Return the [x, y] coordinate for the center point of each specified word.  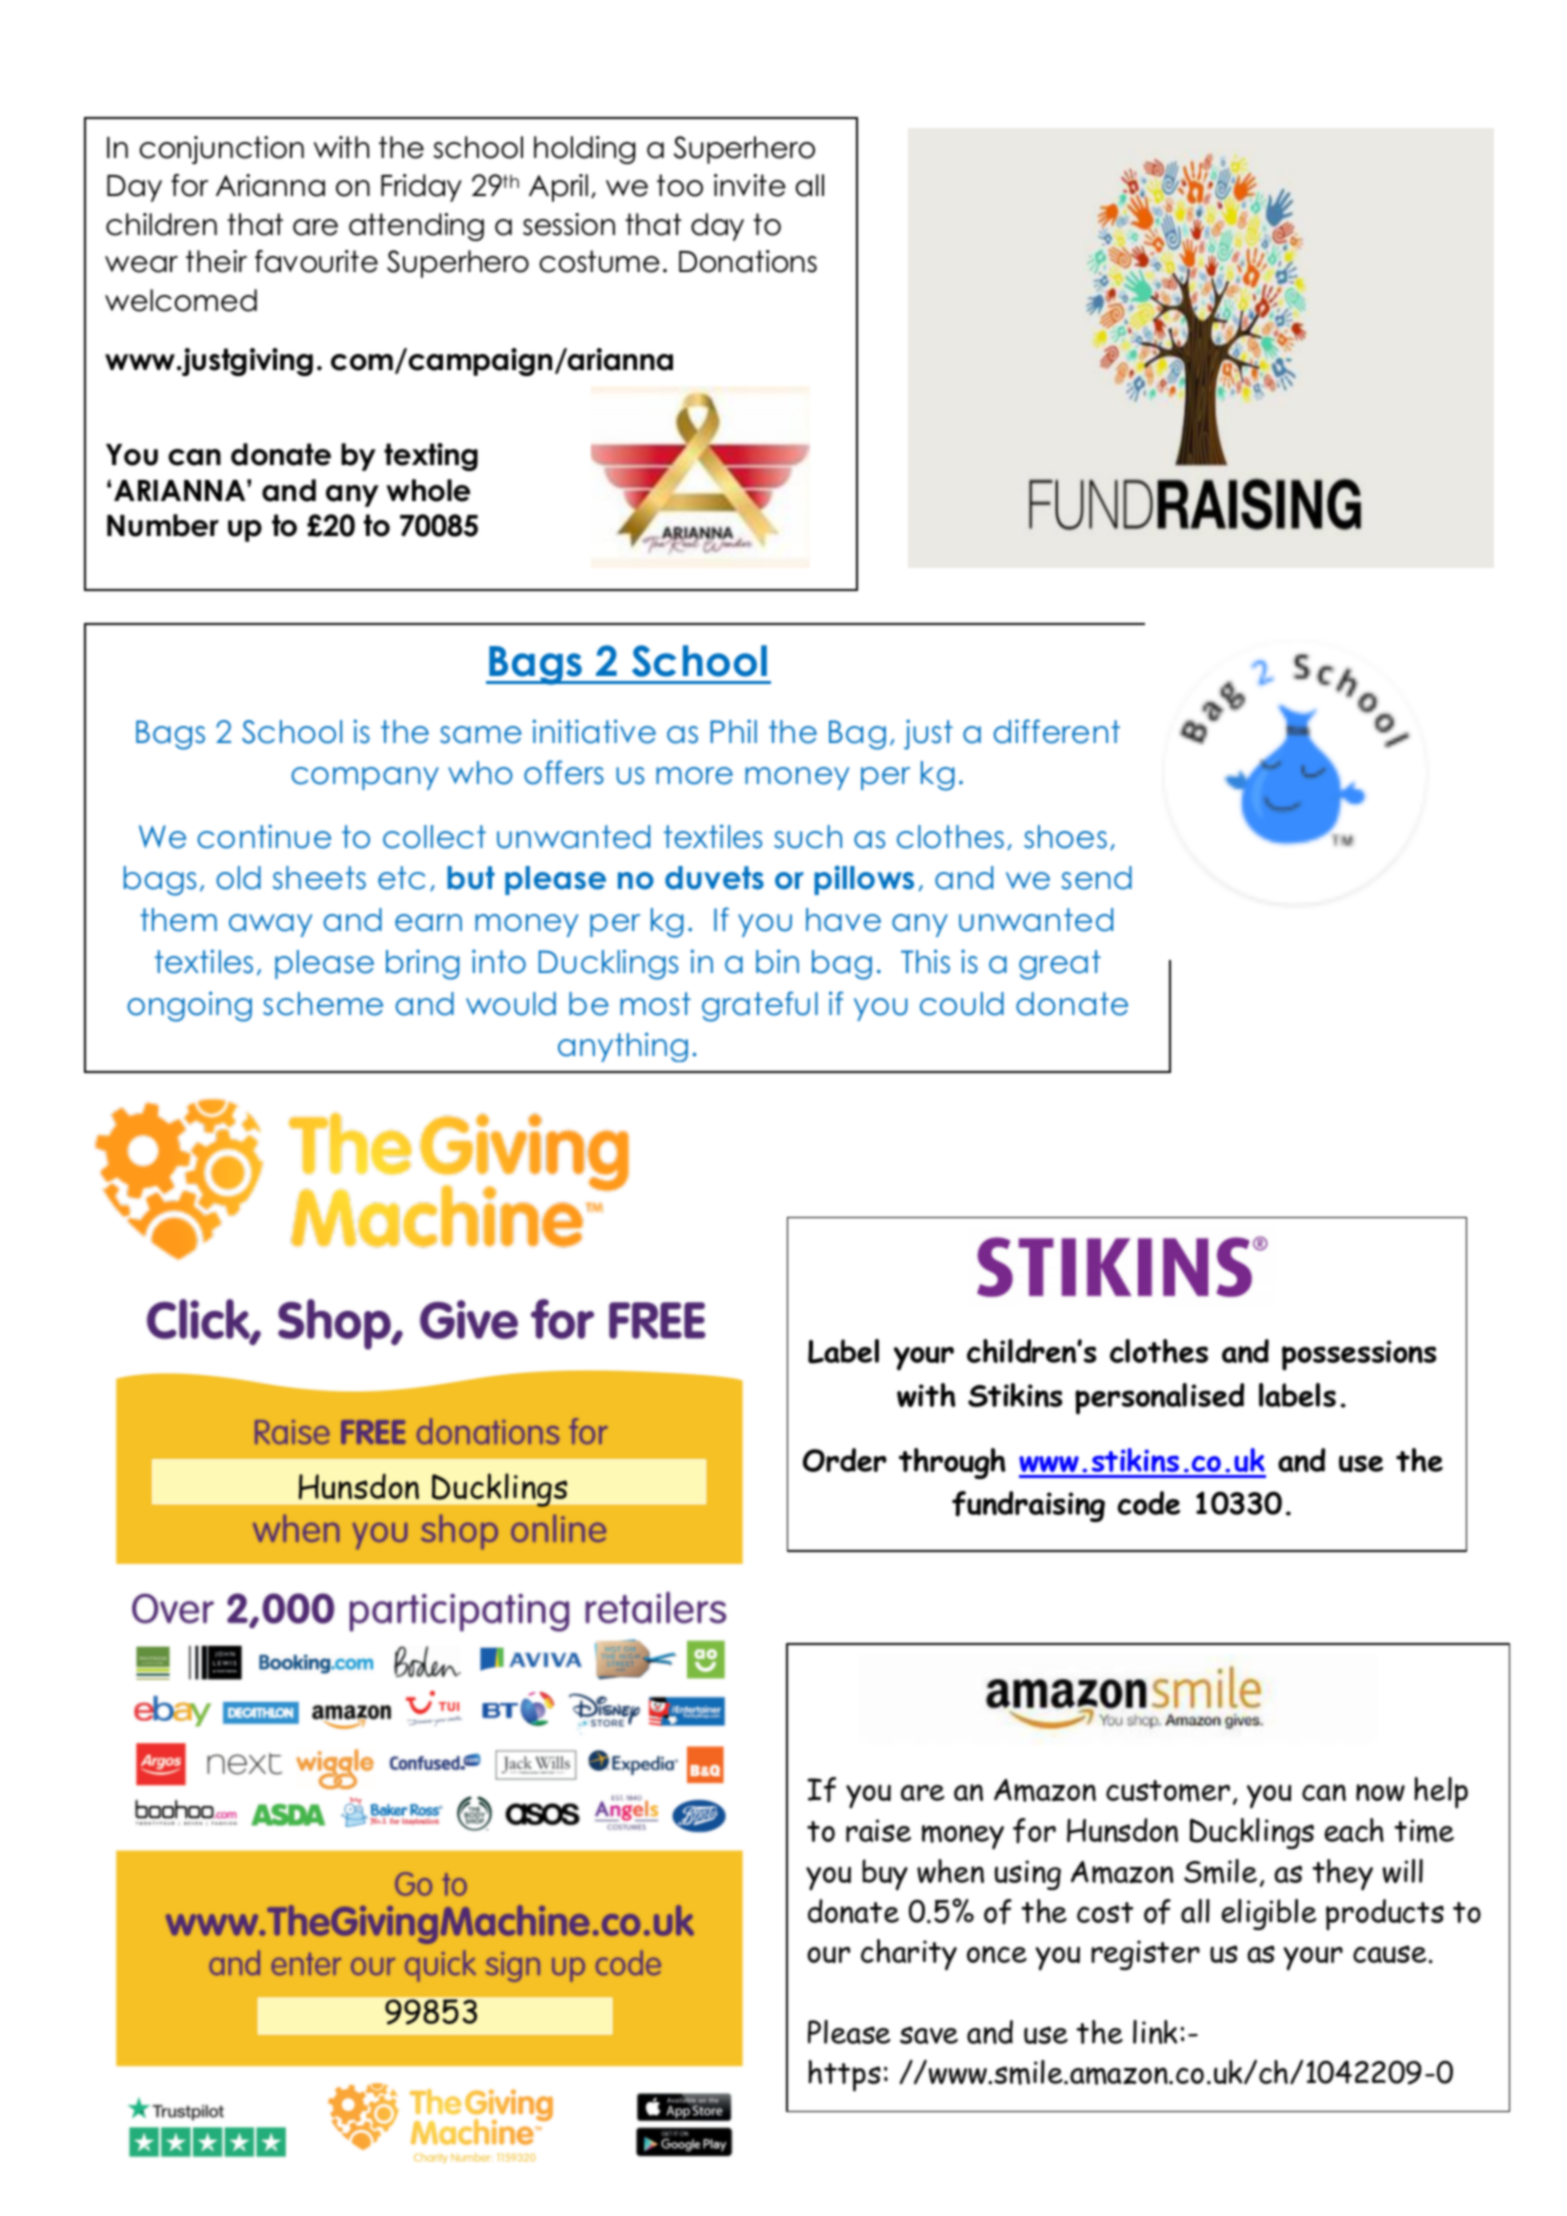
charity [909, 1955]
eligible [1268, 1914]
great [1060, 965]
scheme [323, 1004]
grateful [760, 1006]
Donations [748, 261]
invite [750, 185]
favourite [316, 261]
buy [885, 1875]
